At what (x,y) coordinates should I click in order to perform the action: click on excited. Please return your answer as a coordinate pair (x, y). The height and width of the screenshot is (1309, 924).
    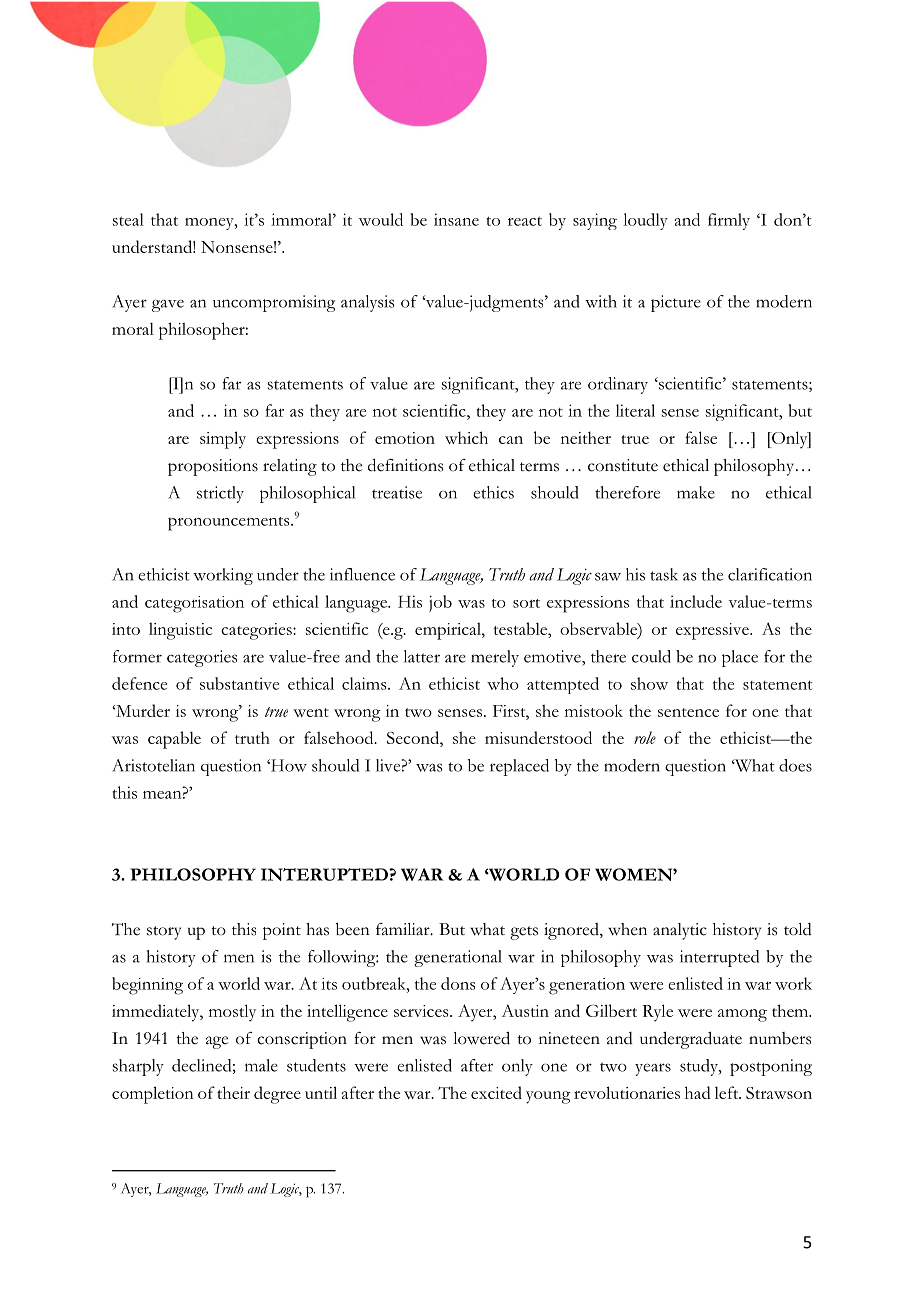
    Looking at the image, I should click on (496, 1092).
